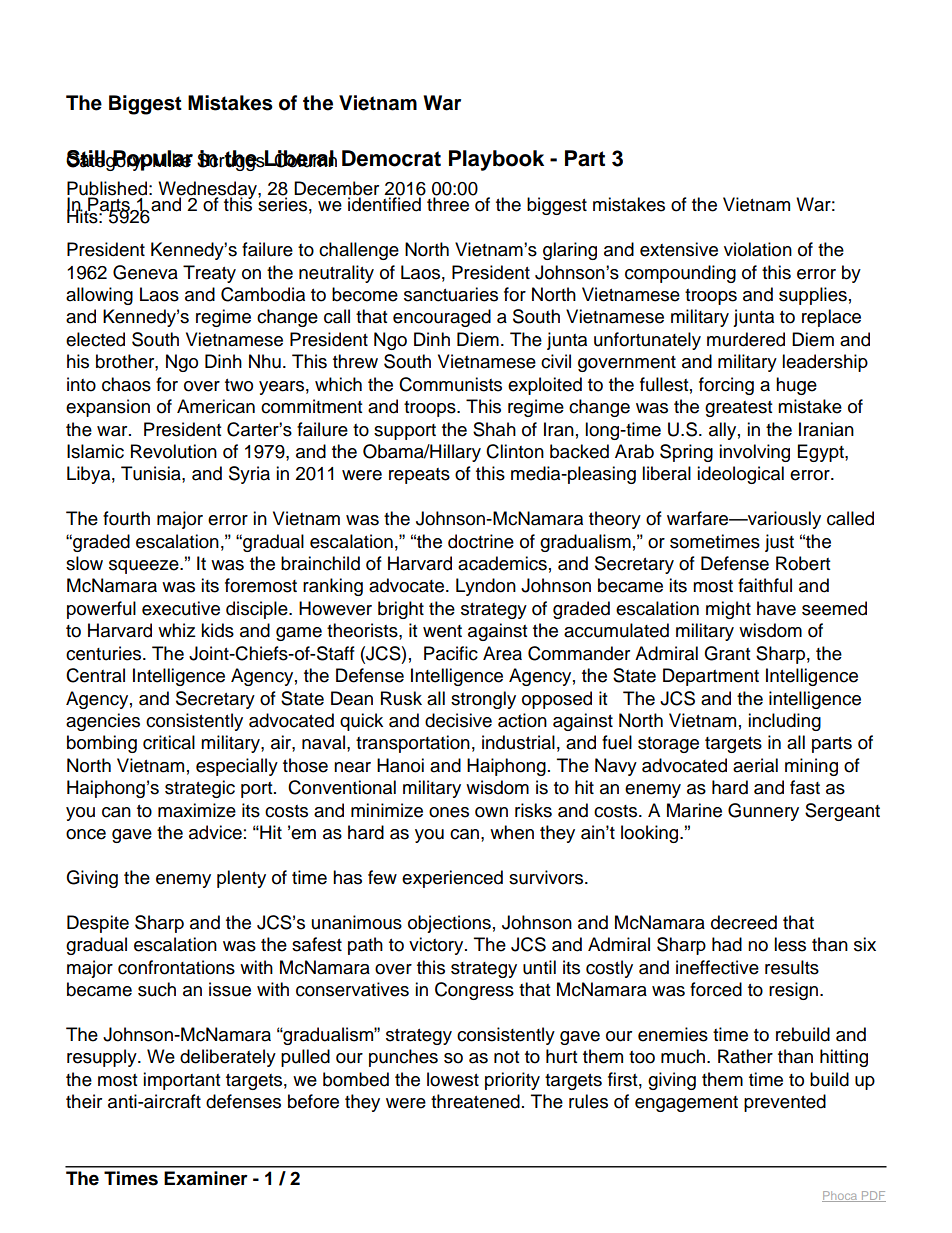 The image size is (952, 1233). What do you see at coordinates (481, 541) in the screenshot?
I see `doctrine` at bounding box center [481, 541].
